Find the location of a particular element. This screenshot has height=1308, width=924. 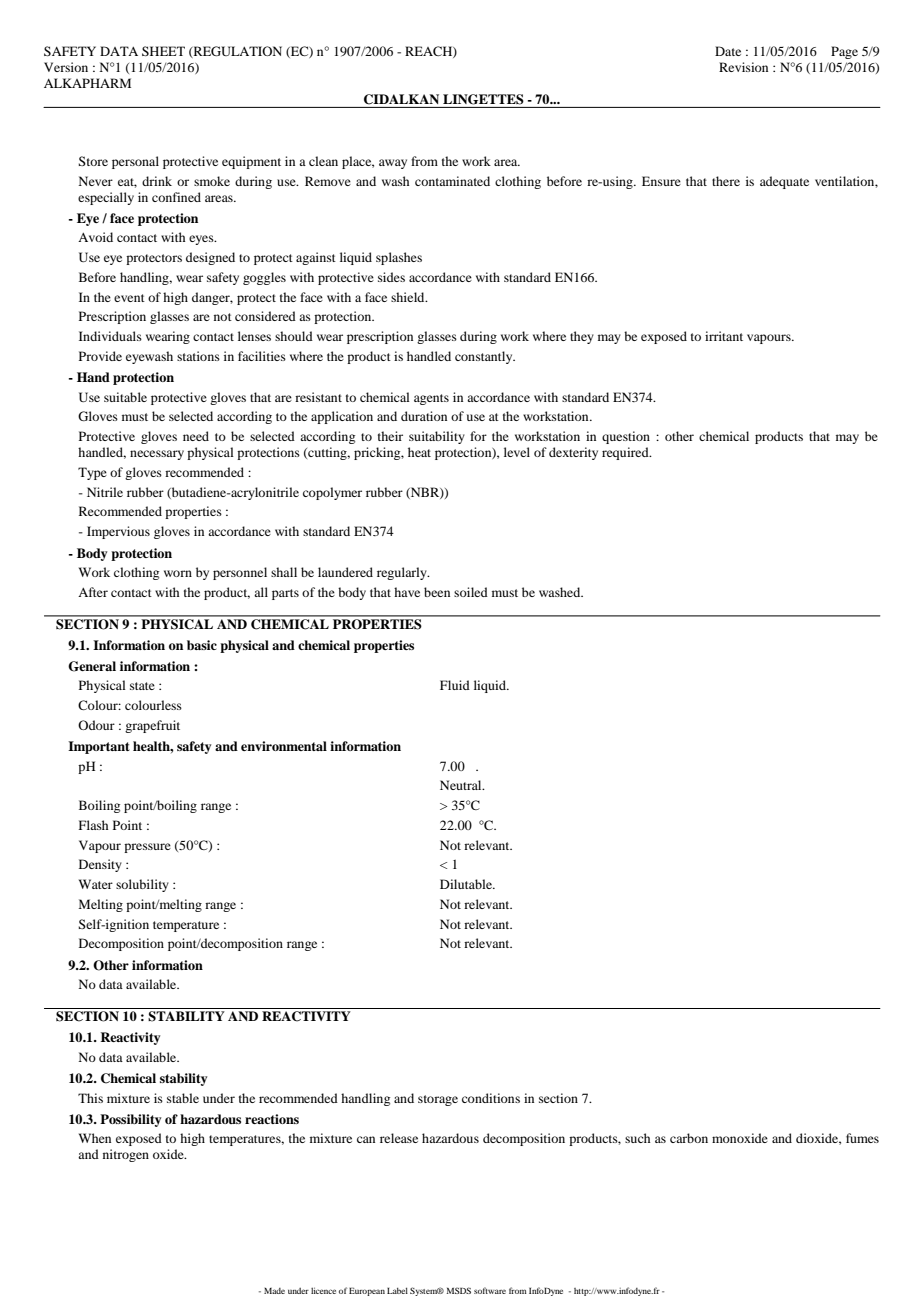

required is located at coordinates (626, 453).
